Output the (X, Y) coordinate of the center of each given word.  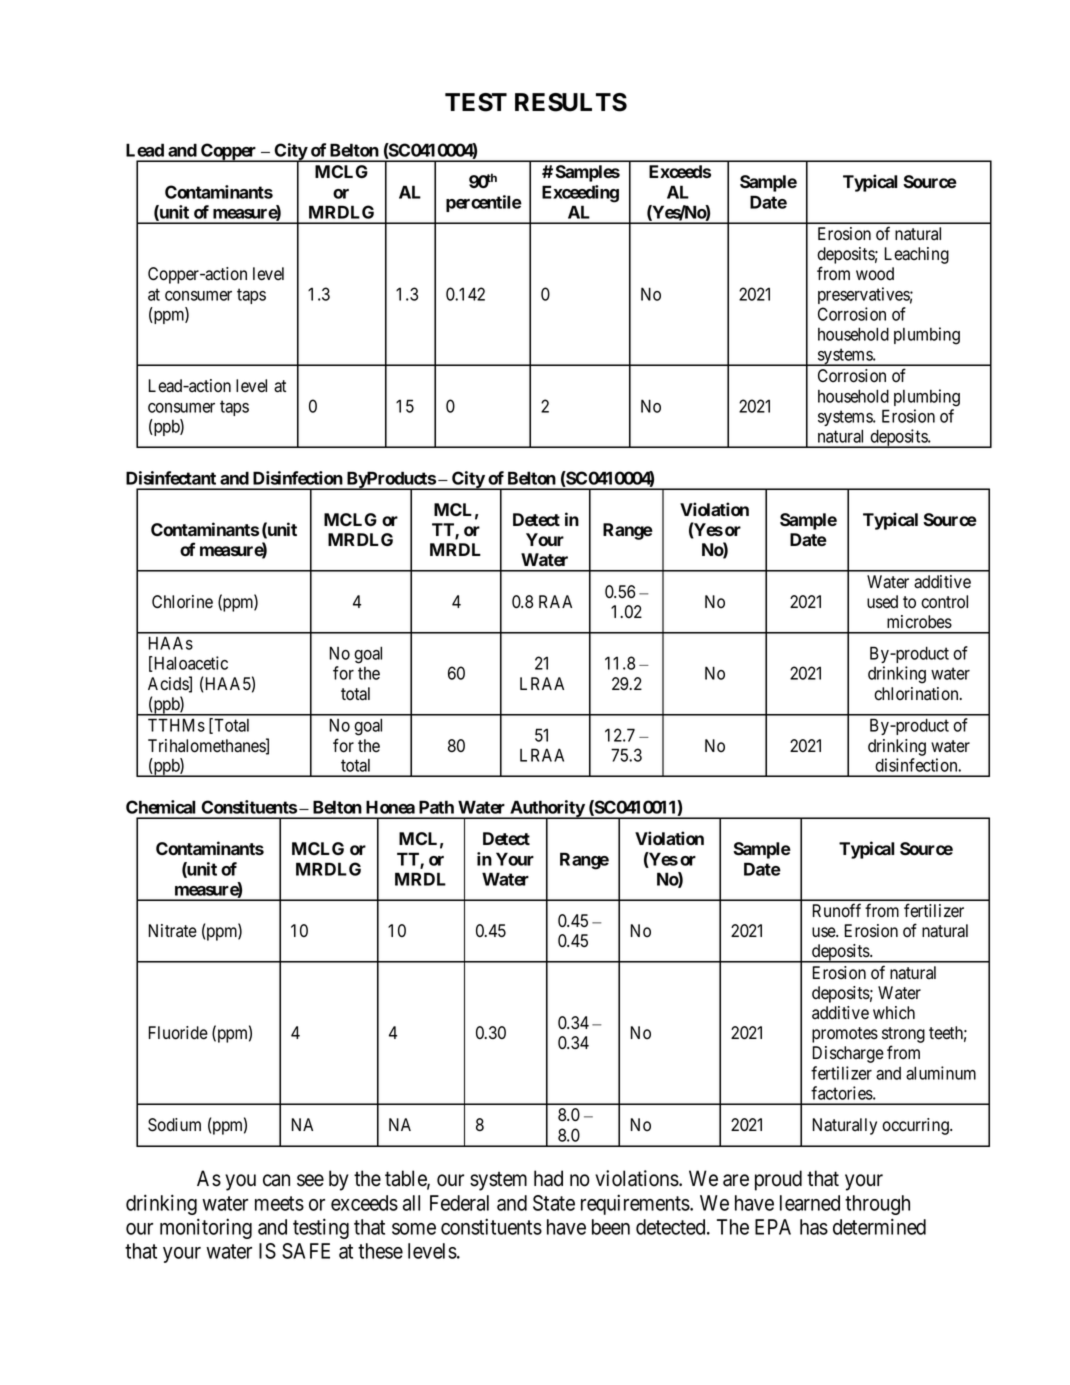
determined (879, 1226)
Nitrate (173, 931)
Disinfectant (171, 478)
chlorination (917, 694)
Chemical (161, 807)
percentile (484, 203)
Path (436, 807)
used (882, 602)
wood (875, 274)
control (944, 602)
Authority (547, 810)
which (894, 1012)
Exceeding (580, 194)
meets (279, 1203)
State (554, 1203)
